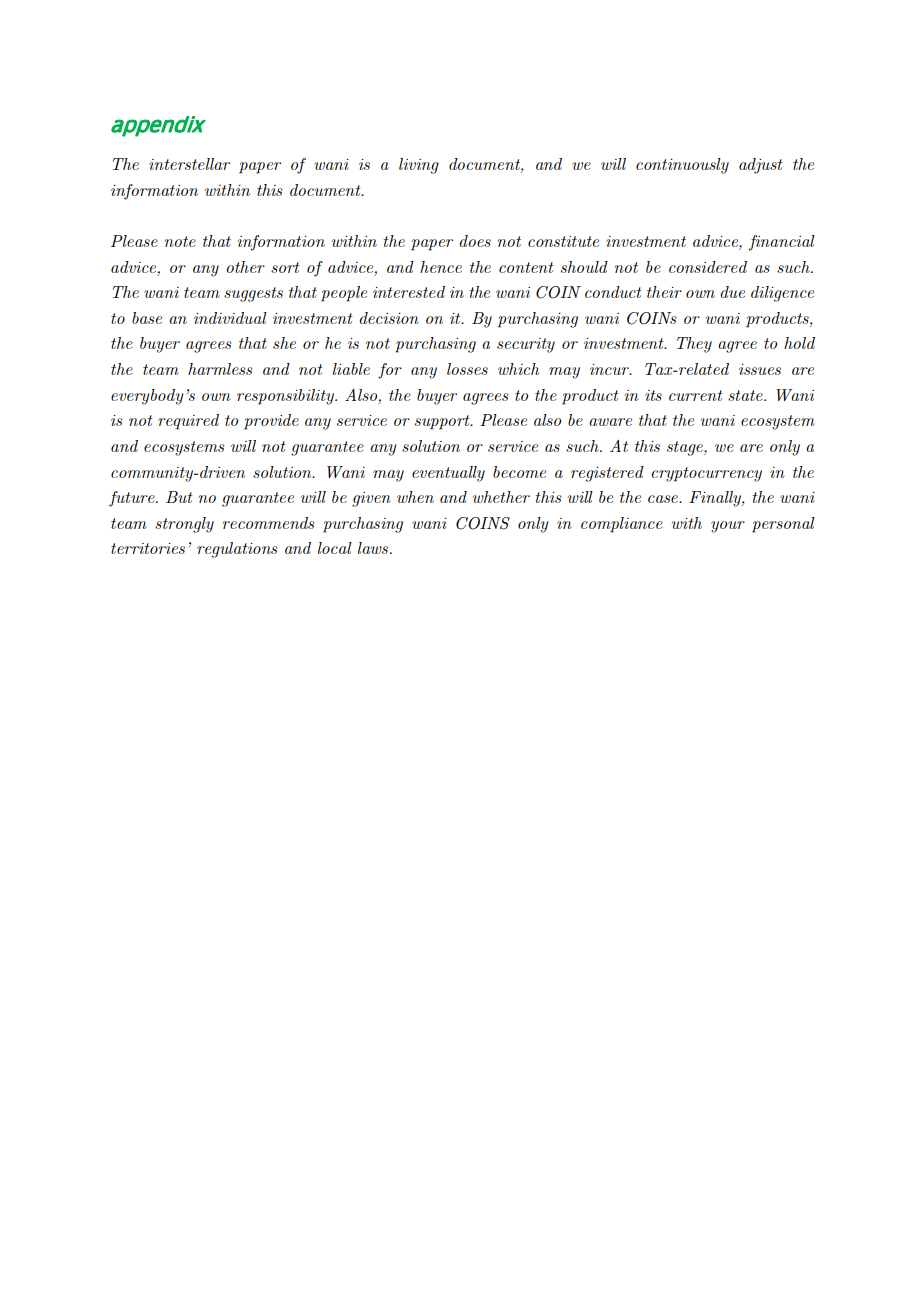 The image size is (924, 1308). I want to click on They, so click(694, 345).
